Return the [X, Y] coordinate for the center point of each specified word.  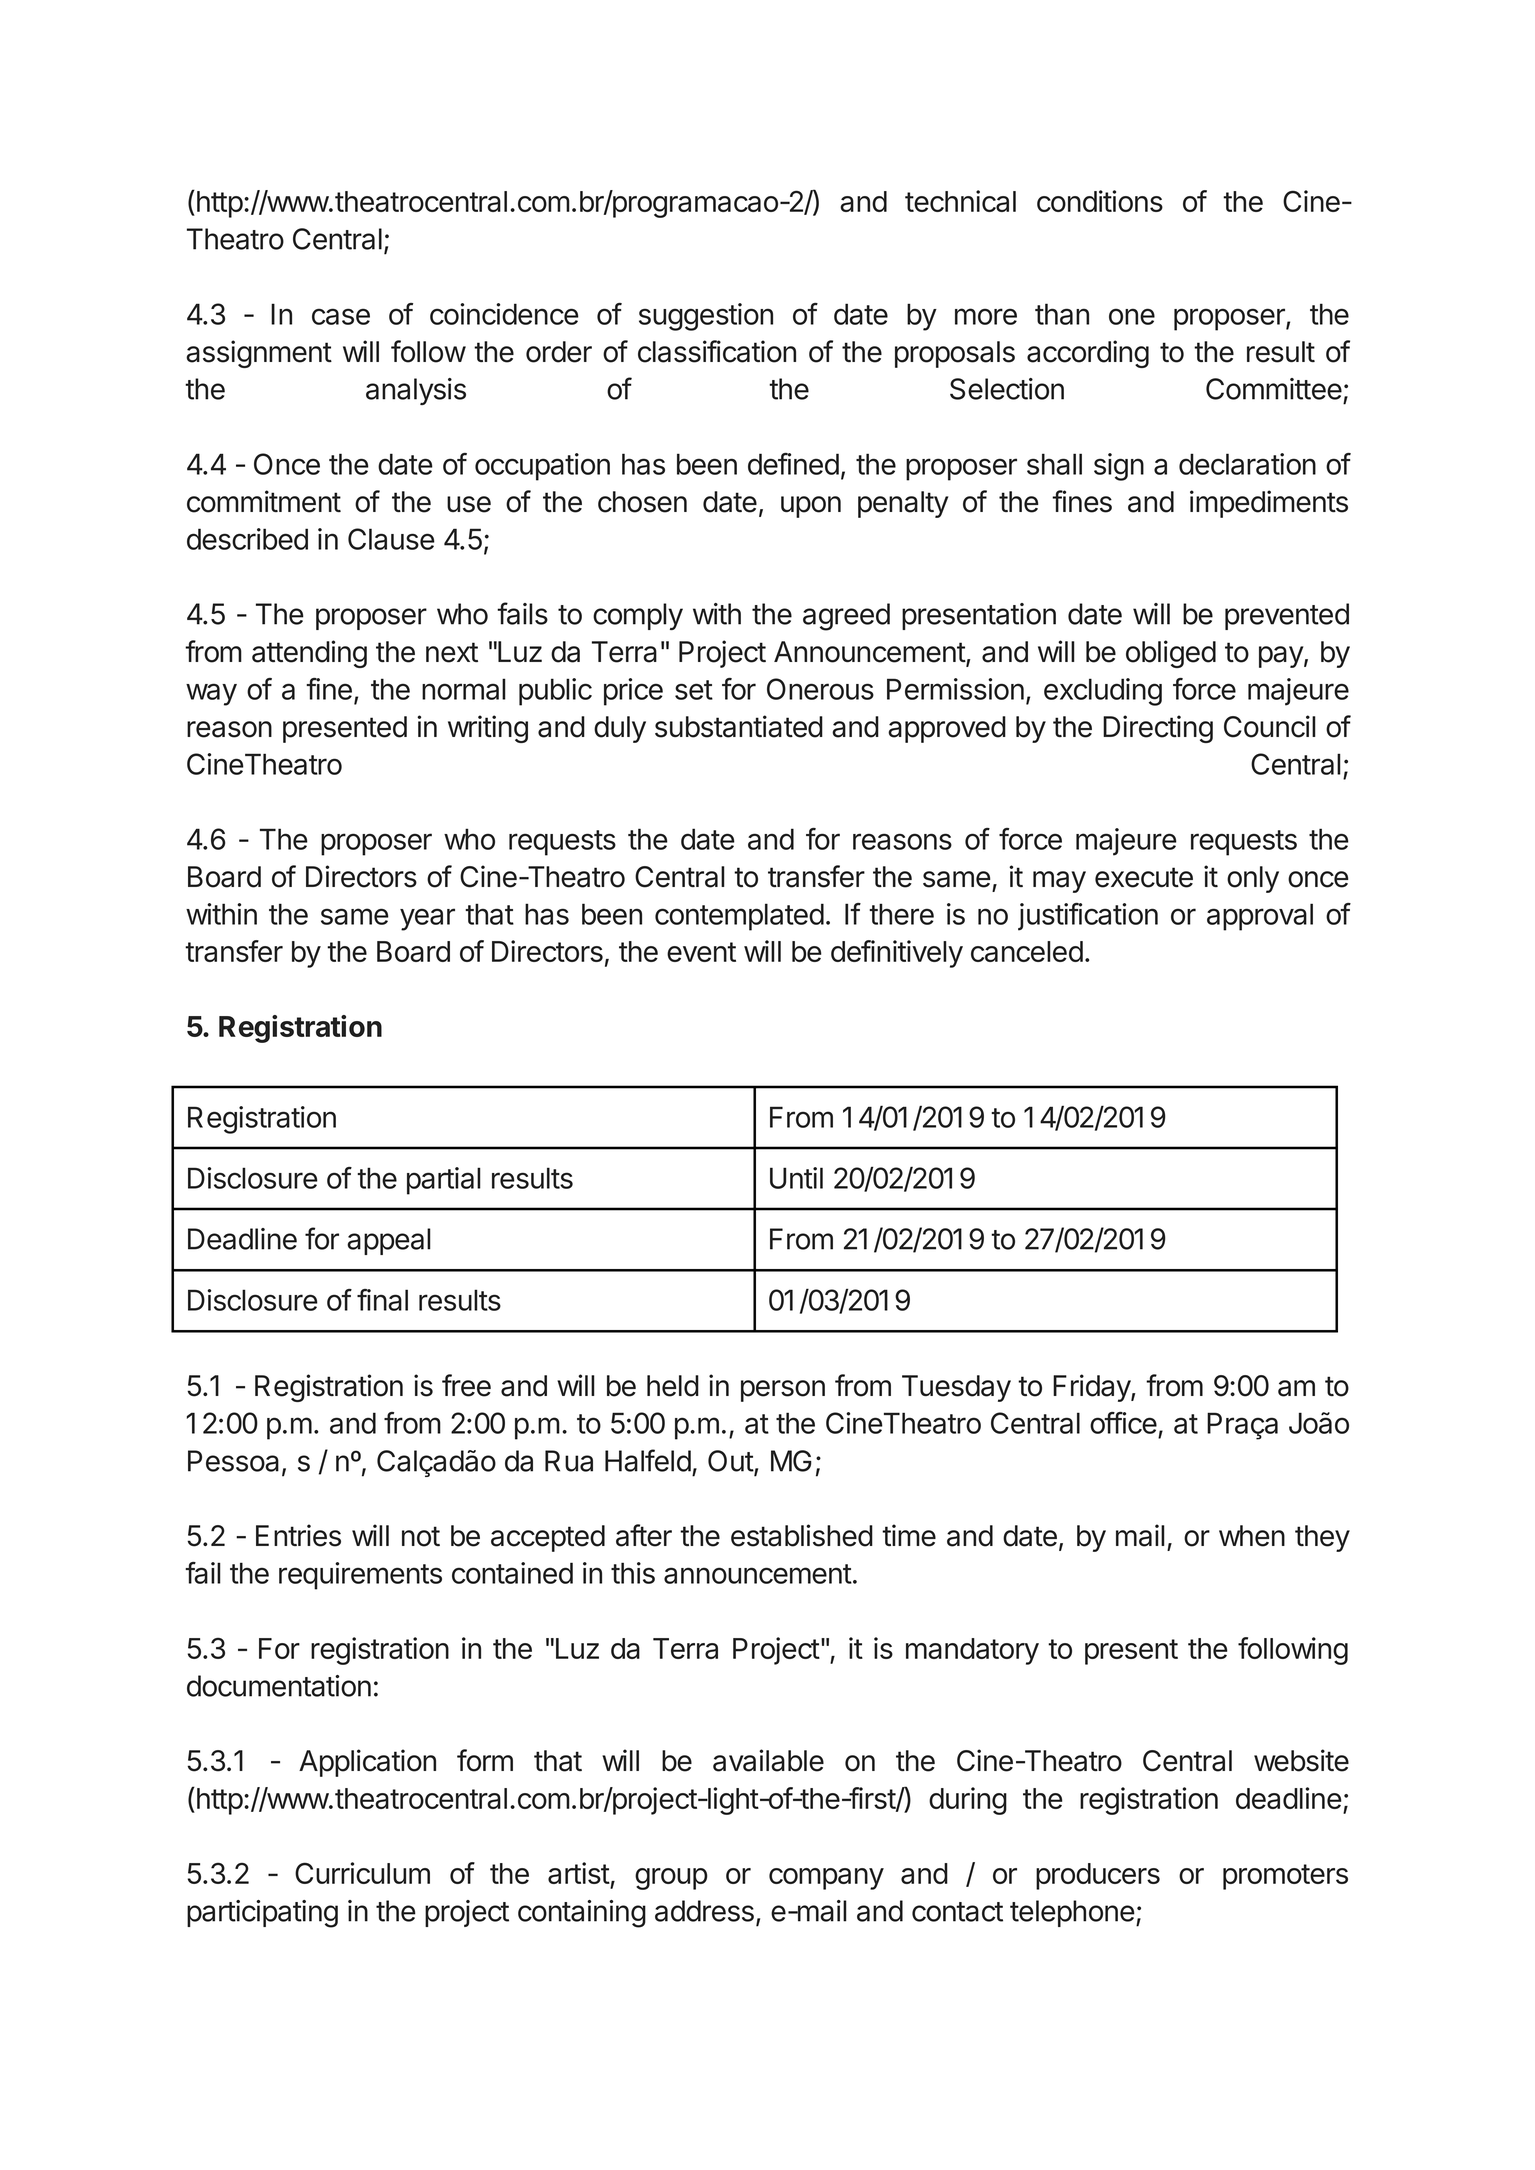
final [382, 1300]
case [341, 316]
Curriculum [362, 1873]
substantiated [739, 726]
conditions [1100, 201]
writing [488, 729]
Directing [1158, 729]
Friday [1092, 1388]
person [783, 1391]
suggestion [706, 317]
